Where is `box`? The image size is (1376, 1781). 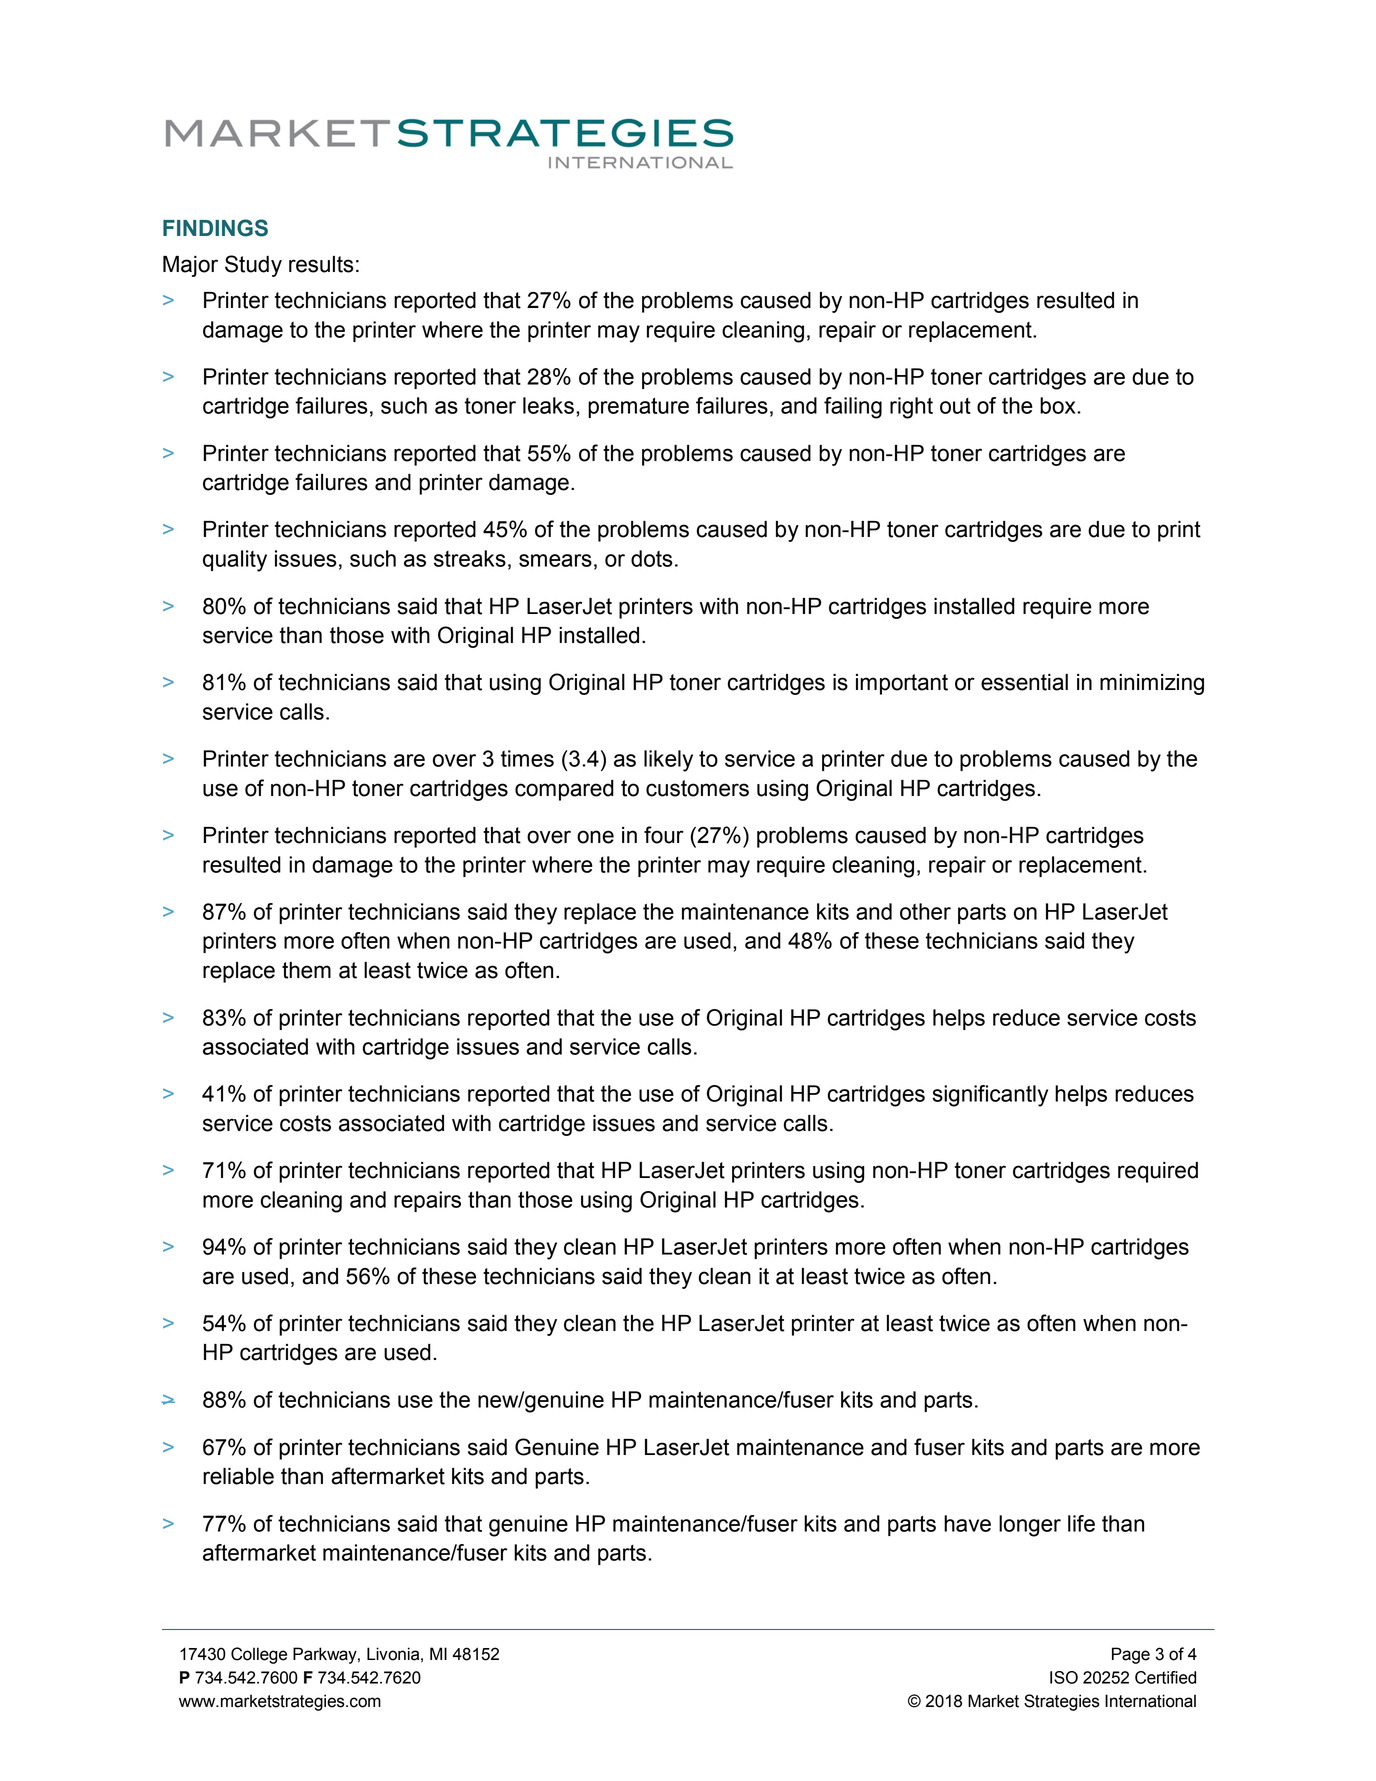
box is located at coordinates (1059, 405).
